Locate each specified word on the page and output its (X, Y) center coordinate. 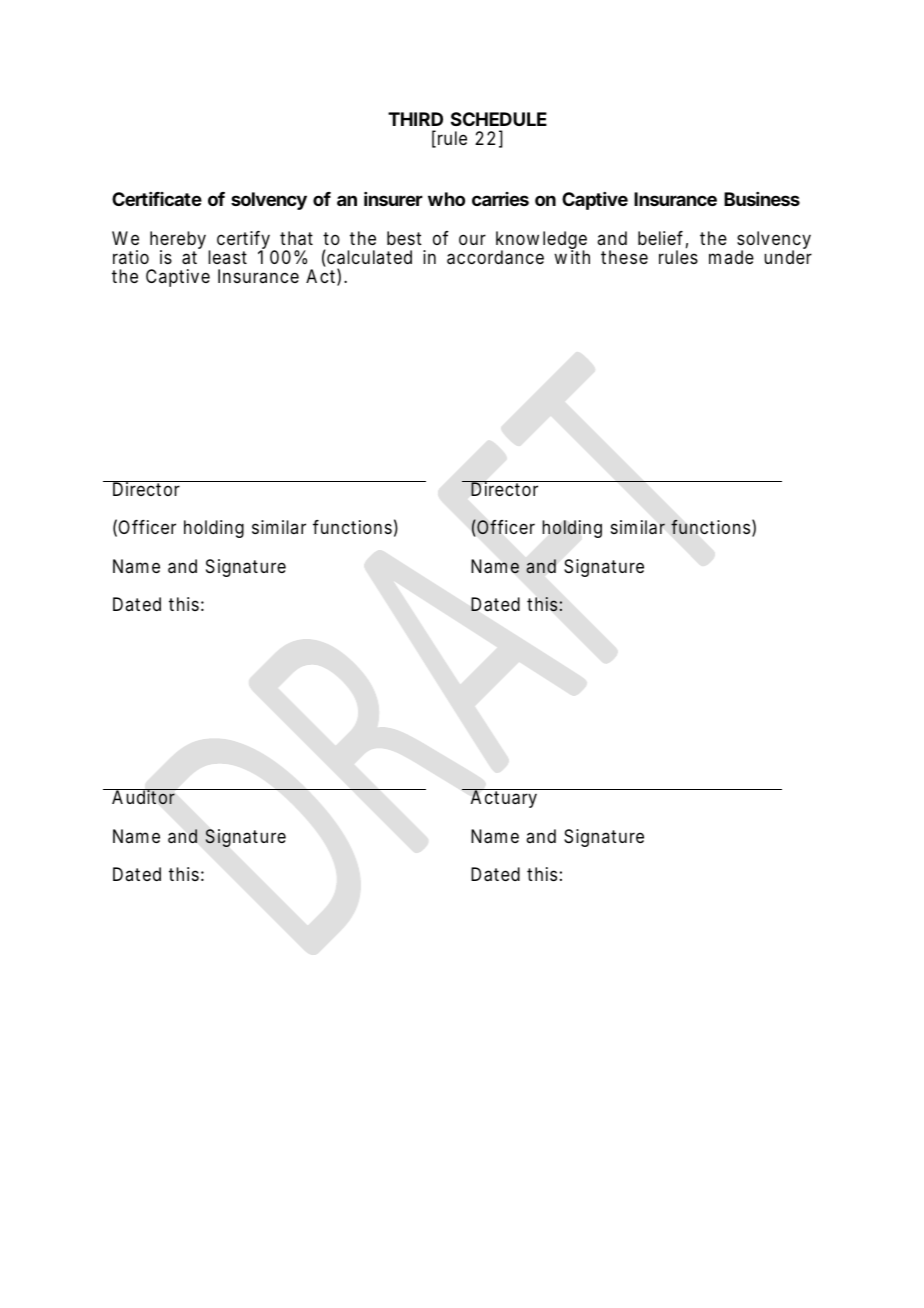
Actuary (504, 799)
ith (580, 257)
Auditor (143, 797)
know (517, 238)
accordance (495, 257)
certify (243, 241)
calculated (368, 258)
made (731, 257)
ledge (565, 241)
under (788, 257)
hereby (178, 241)
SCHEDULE (499, 119)
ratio (131, 257)
